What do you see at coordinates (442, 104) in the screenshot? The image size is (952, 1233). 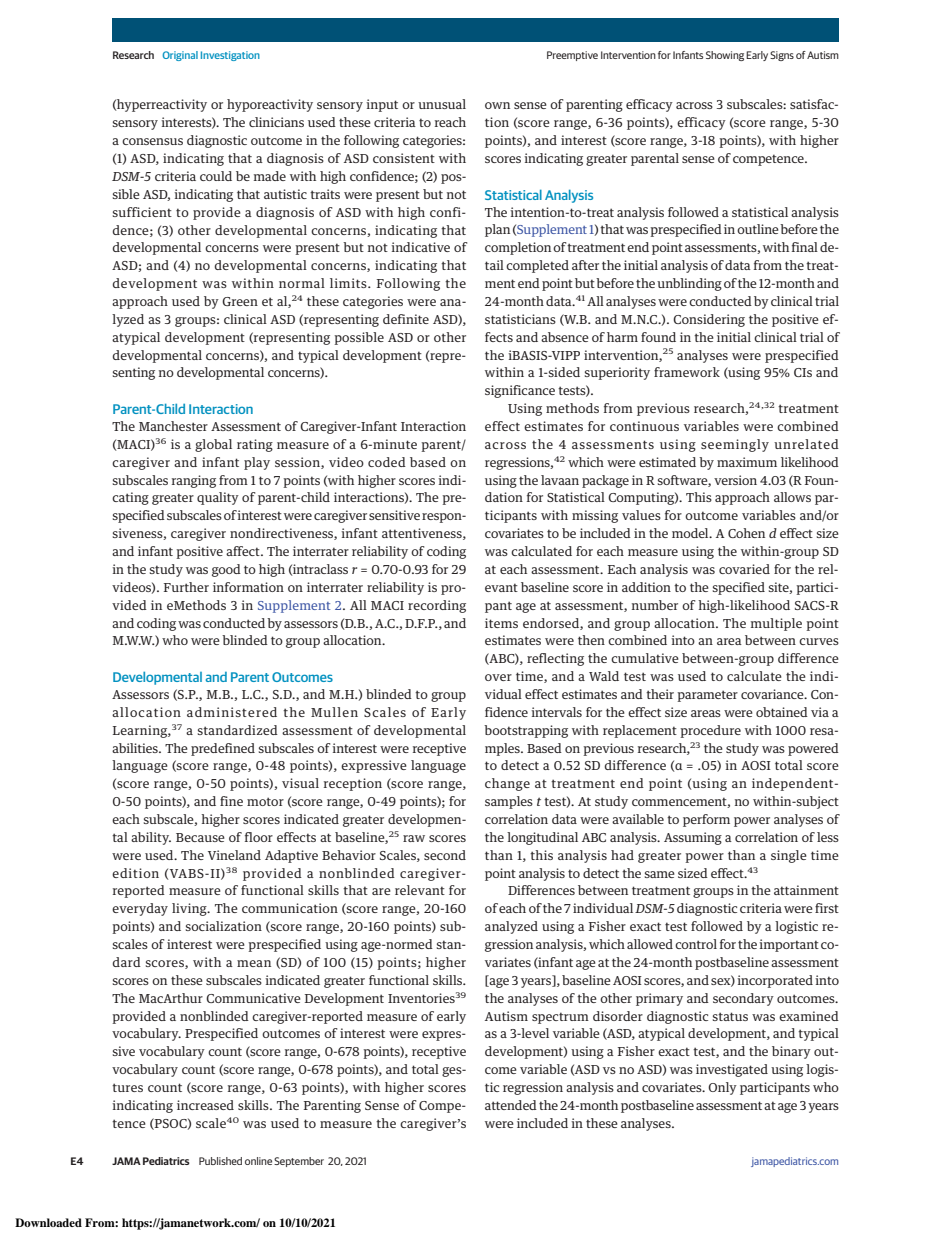 I see `unusual` at bounding box center [442, 104].
